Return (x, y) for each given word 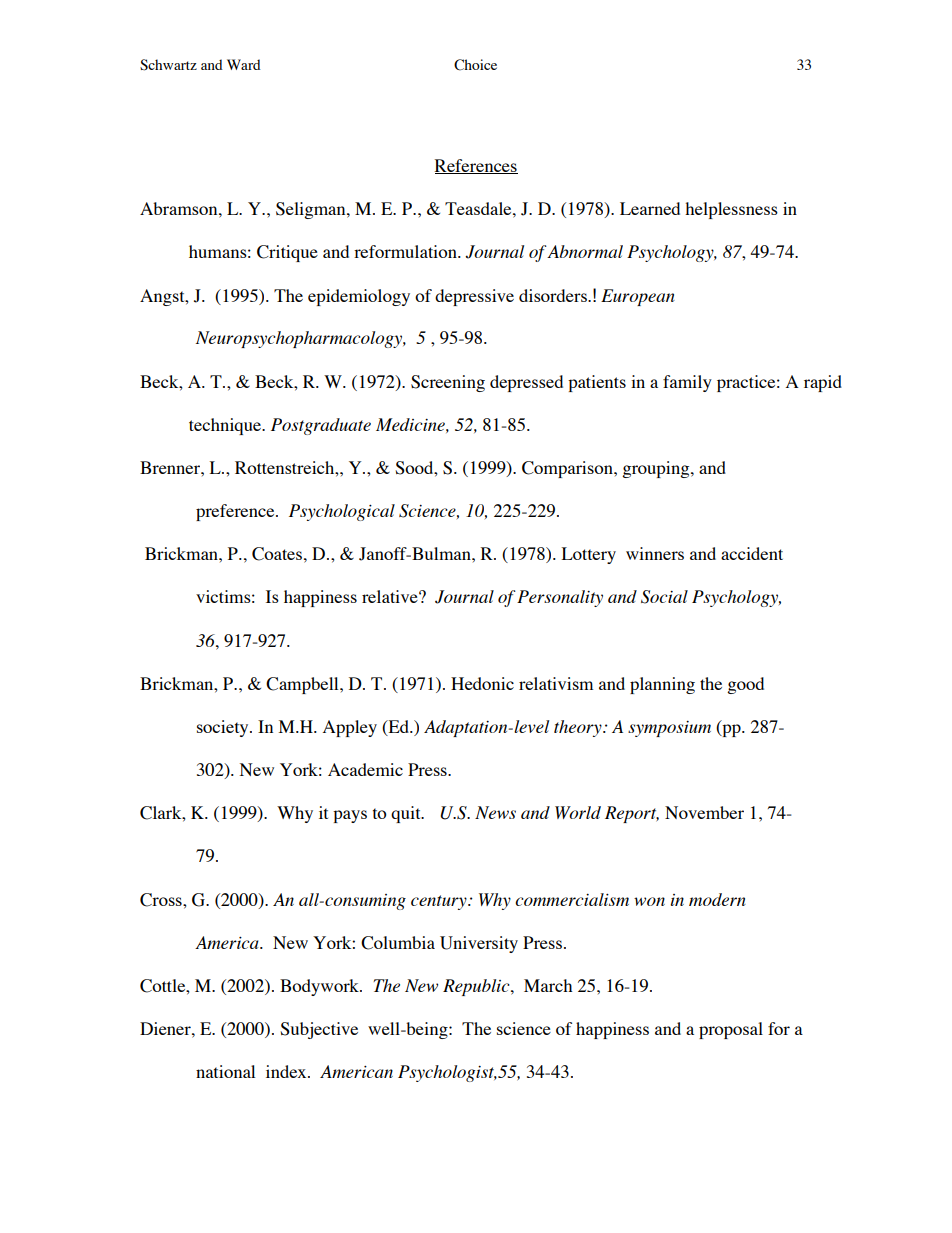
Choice (475, 65)
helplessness (731, 210)
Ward (244, 64)
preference (236, 512)
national (225, 1071)
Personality (560, 598)
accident (752, 553)
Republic (477, 987)
